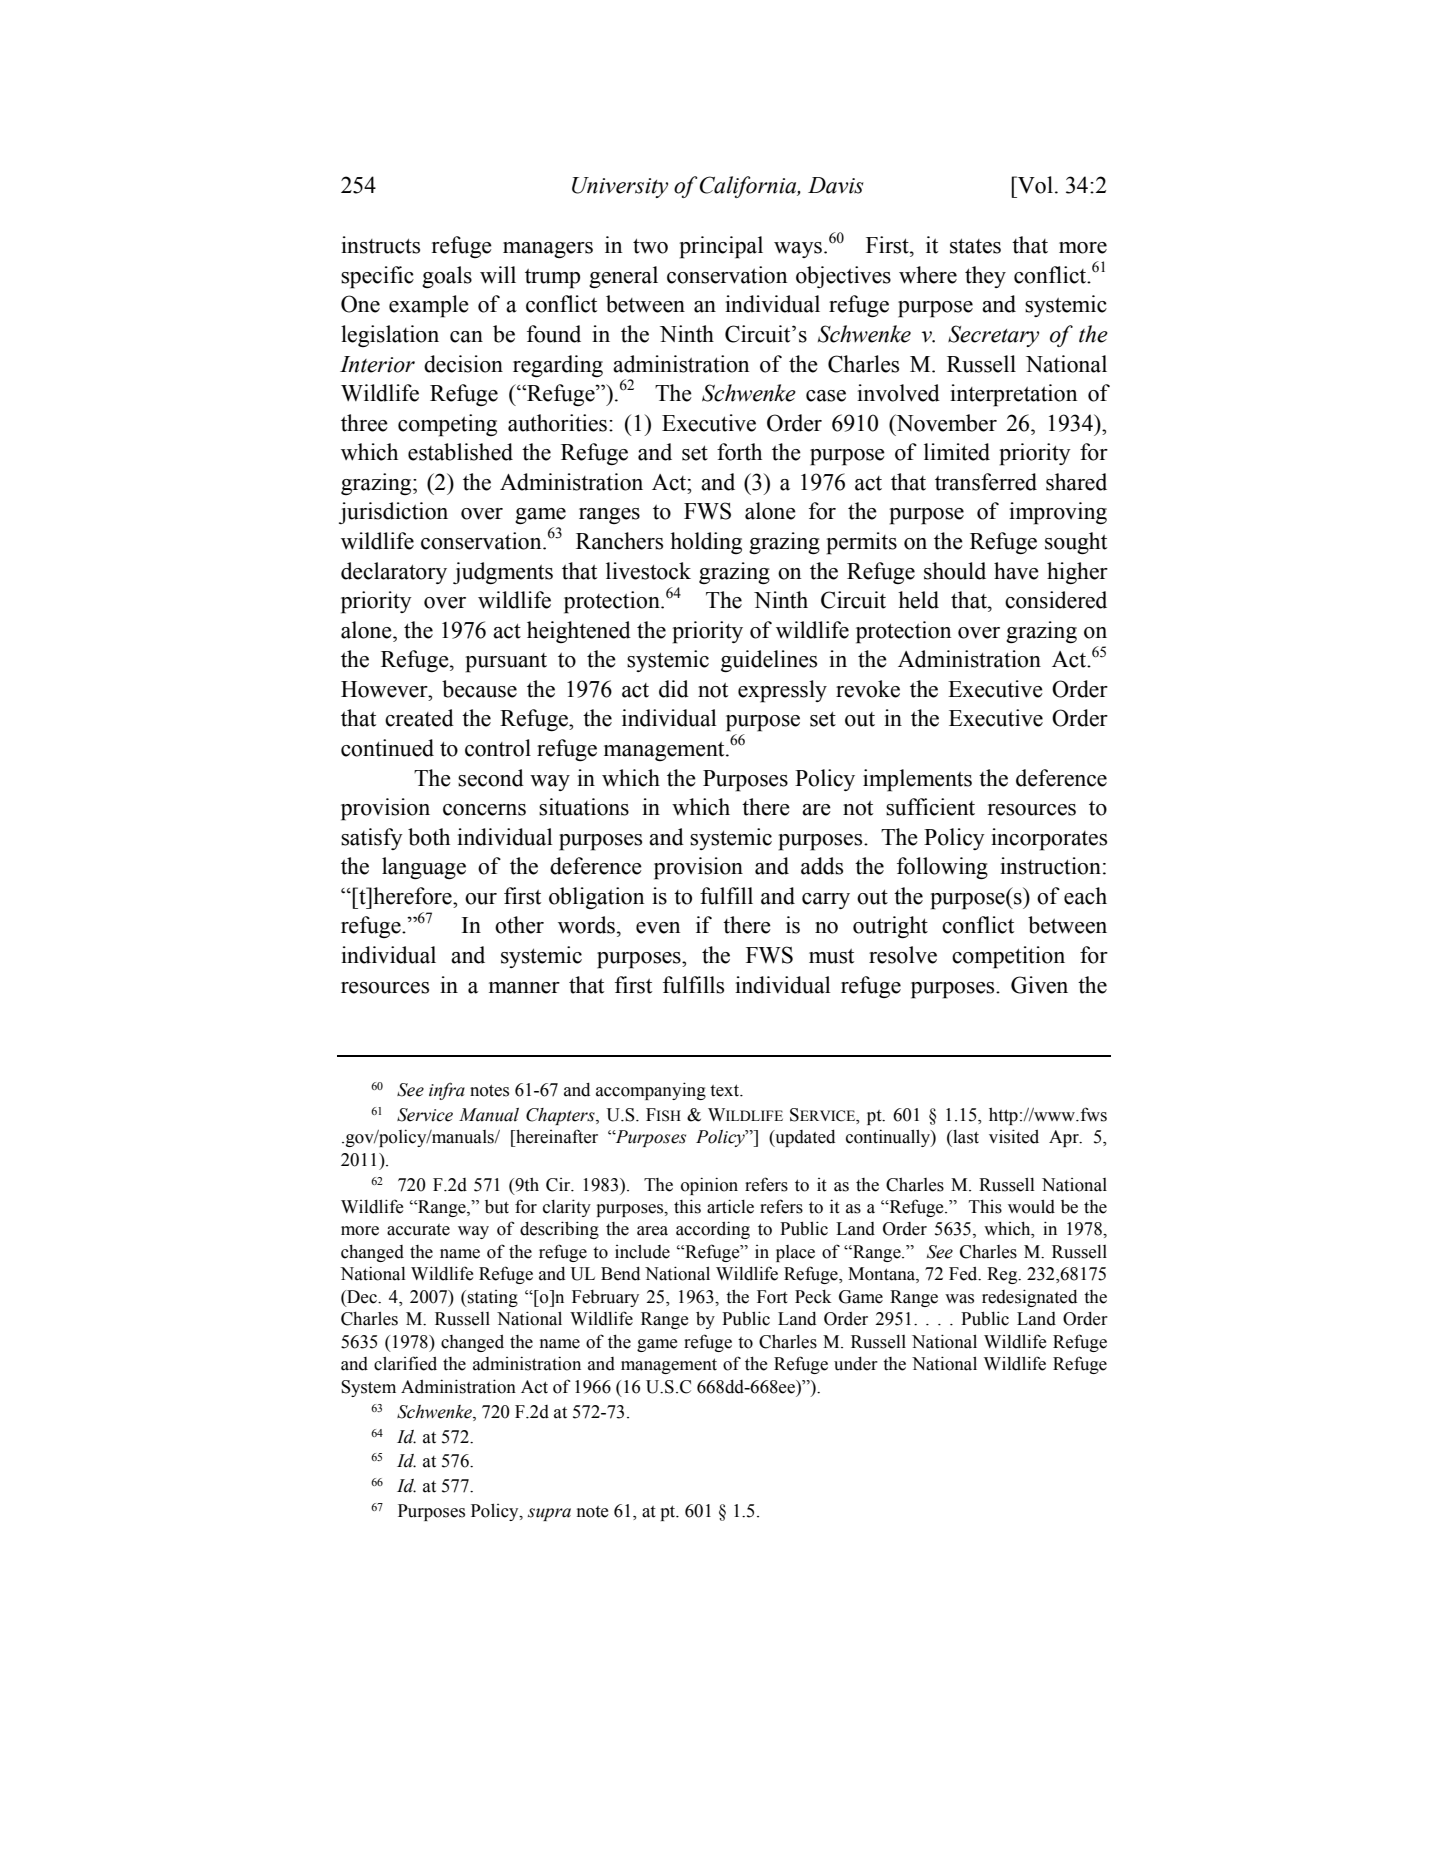  I want to click on supra, so click(549, 1514).
